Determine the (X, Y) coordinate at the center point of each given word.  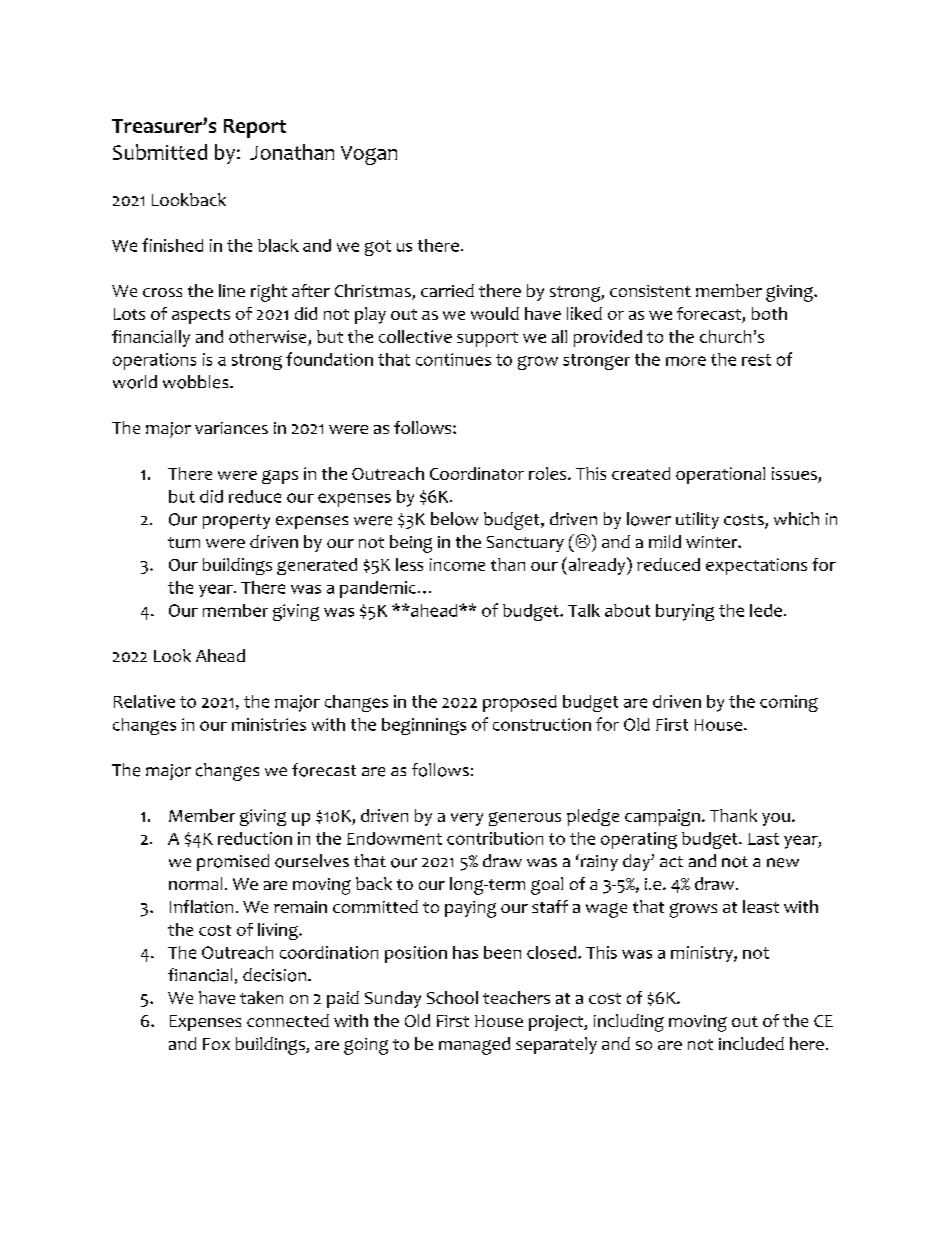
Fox (216, 1044)
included (751, 1043)
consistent (650, 291)
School (452, 997)
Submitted (160, 152)
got (378, 248)
